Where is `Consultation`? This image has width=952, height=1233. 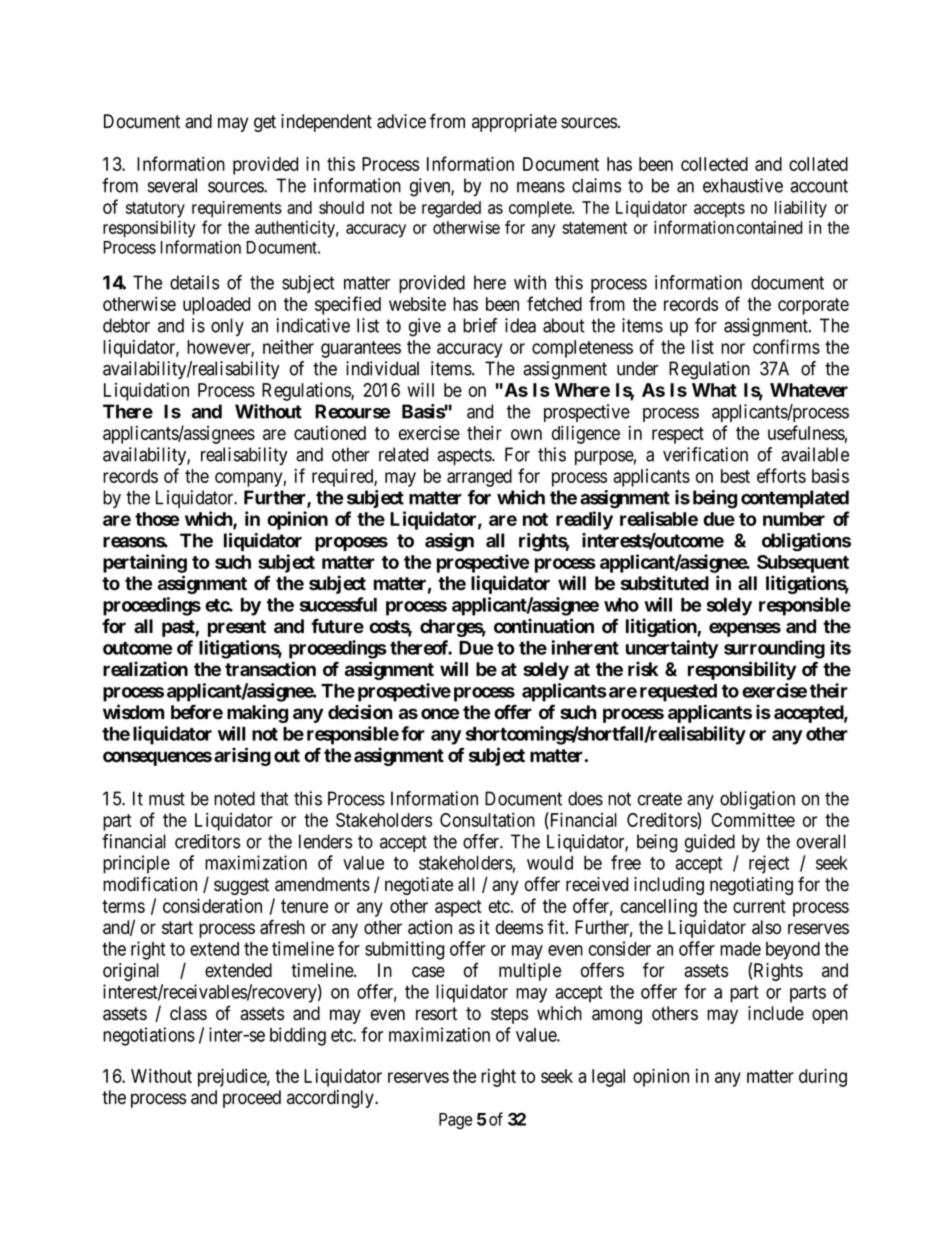 Consultation is located at coordinates (487, 819).
